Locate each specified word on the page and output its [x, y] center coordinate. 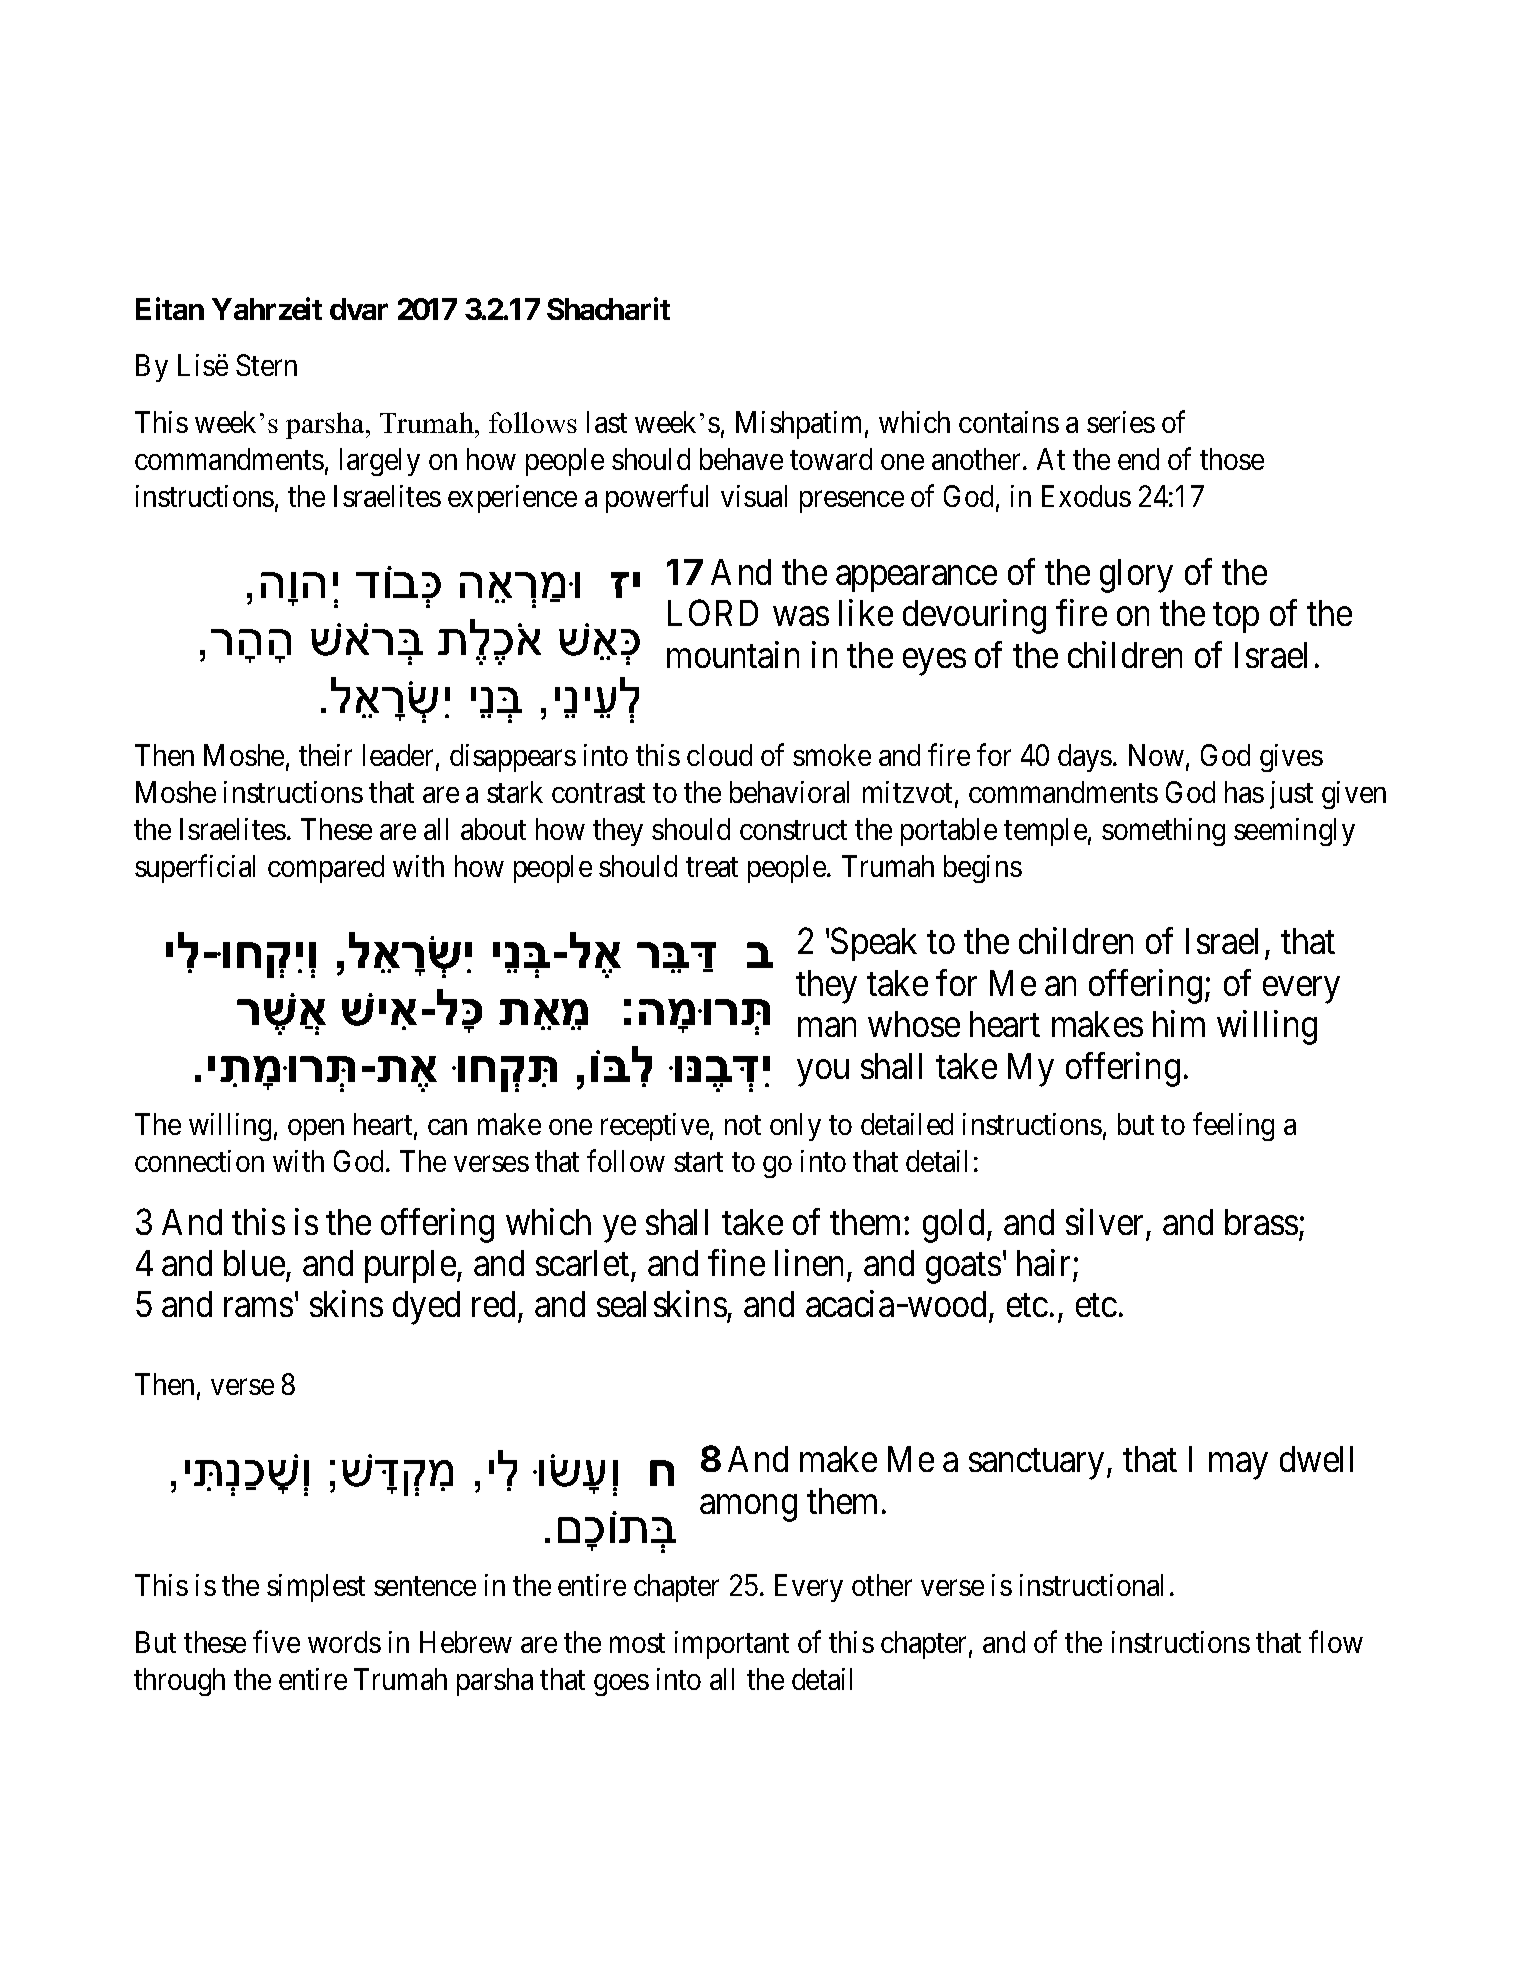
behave [741, 459]
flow [1336, 1642]
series [1121, 422]
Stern [266, 365]
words [344, 1642]
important [732, 1645]
